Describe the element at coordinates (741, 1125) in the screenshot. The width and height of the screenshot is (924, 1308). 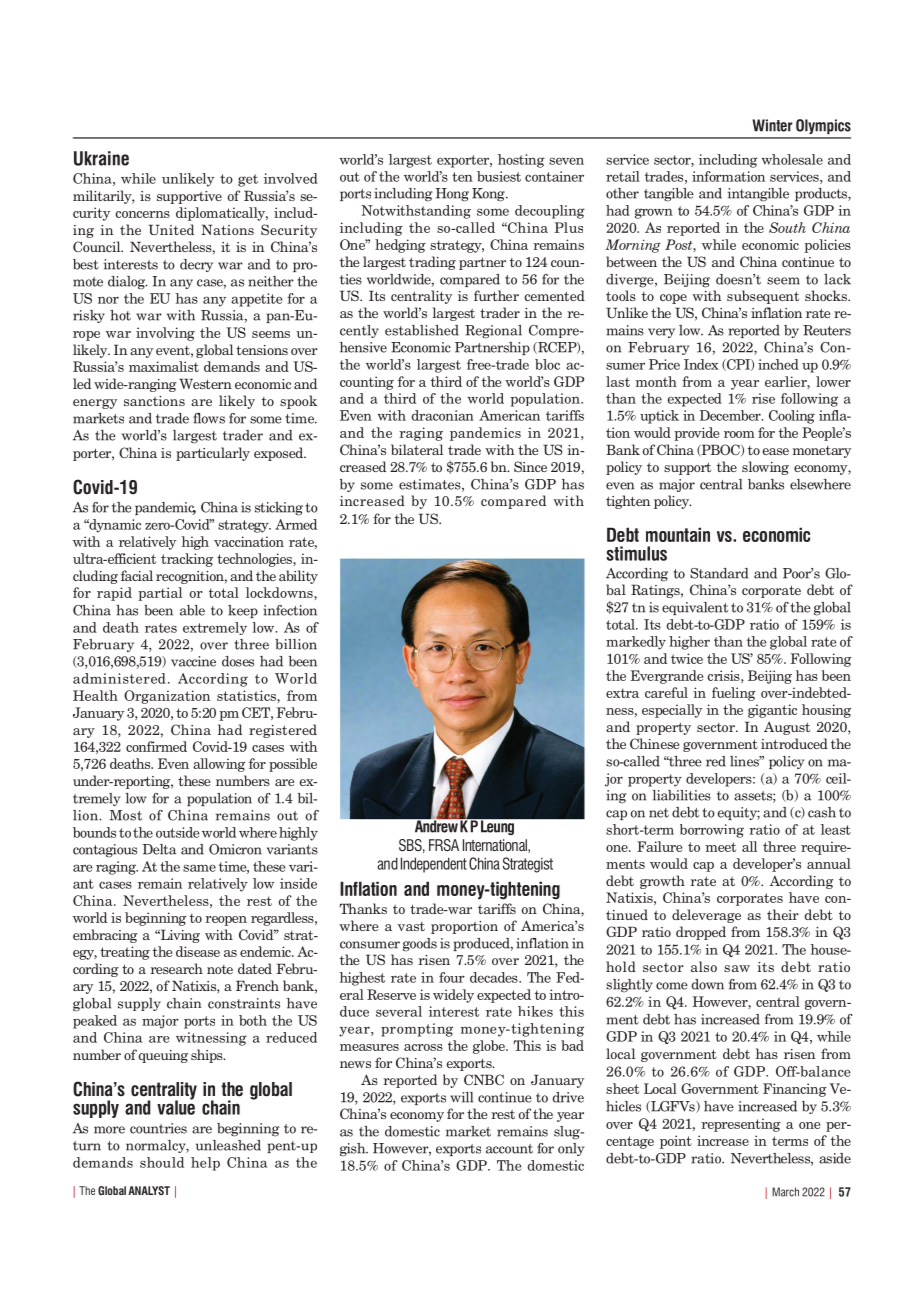
I see `representing` at that location.
